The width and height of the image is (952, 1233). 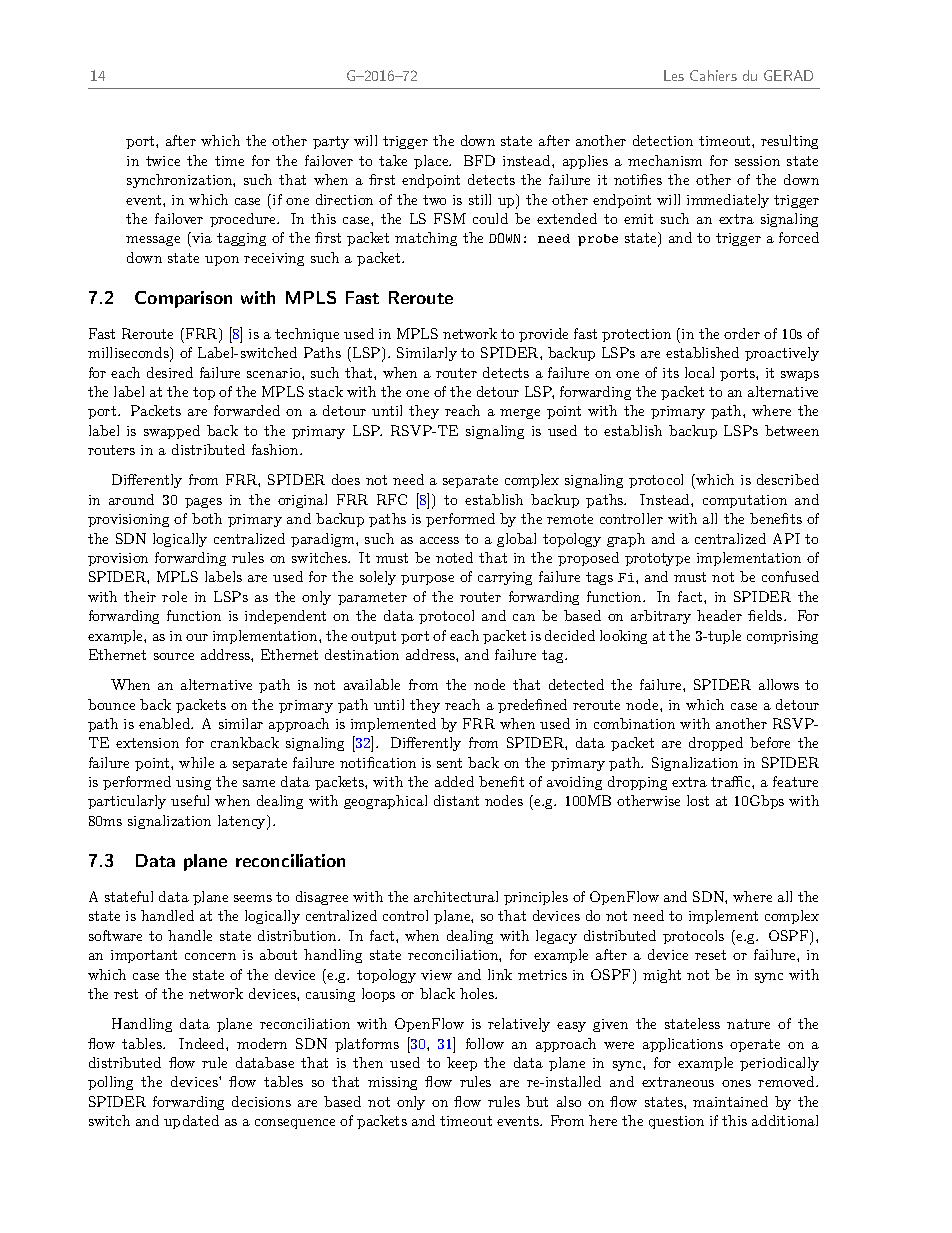 What do you see at coordinates (757, 161) in the image?
I see `session` at bounding box center [757, 161].
